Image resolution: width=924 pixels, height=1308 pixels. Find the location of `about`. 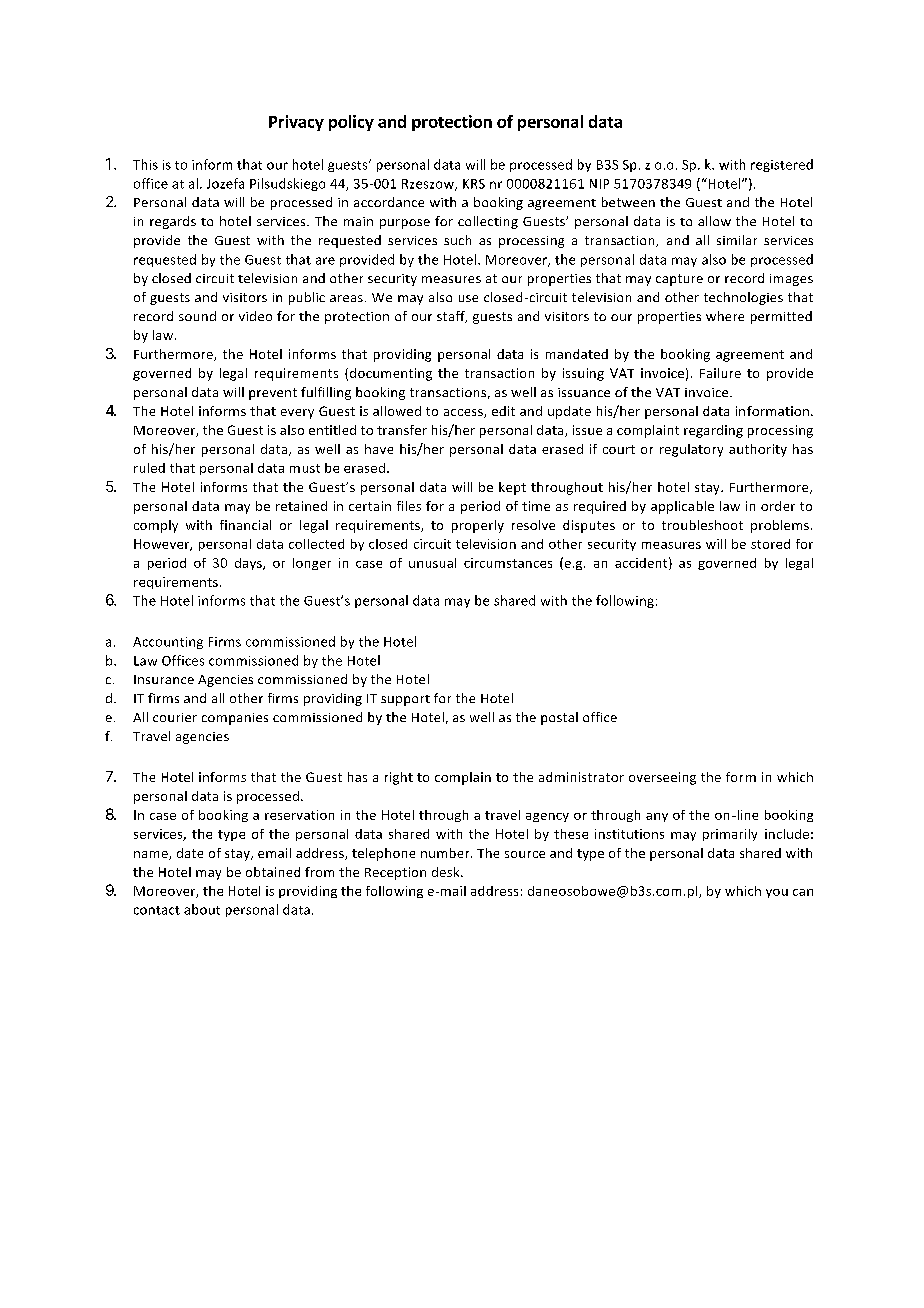

about is located at coordinates (202, 909).
